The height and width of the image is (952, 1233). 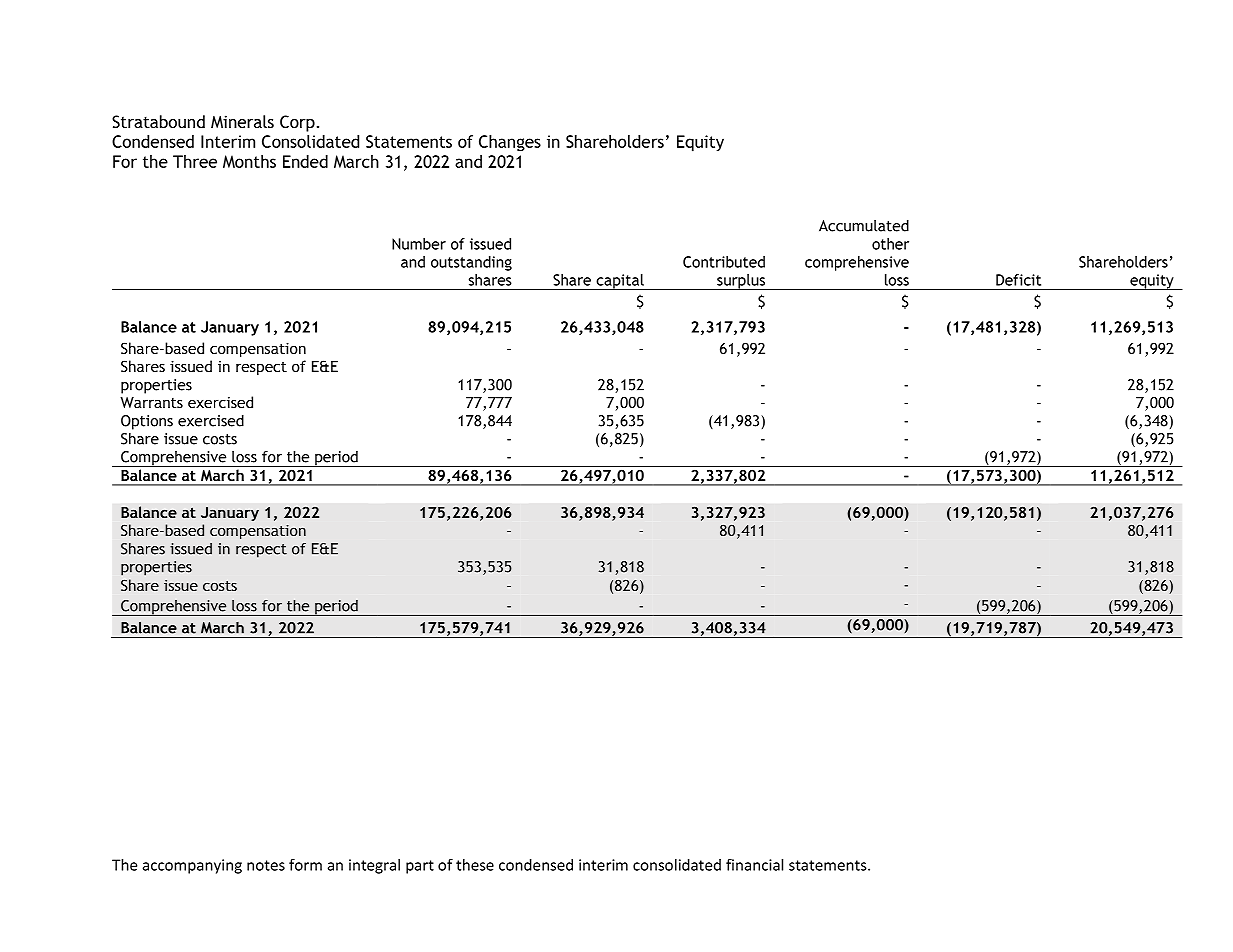 I want to click on Accumulated, so click(x=864, y=226).
